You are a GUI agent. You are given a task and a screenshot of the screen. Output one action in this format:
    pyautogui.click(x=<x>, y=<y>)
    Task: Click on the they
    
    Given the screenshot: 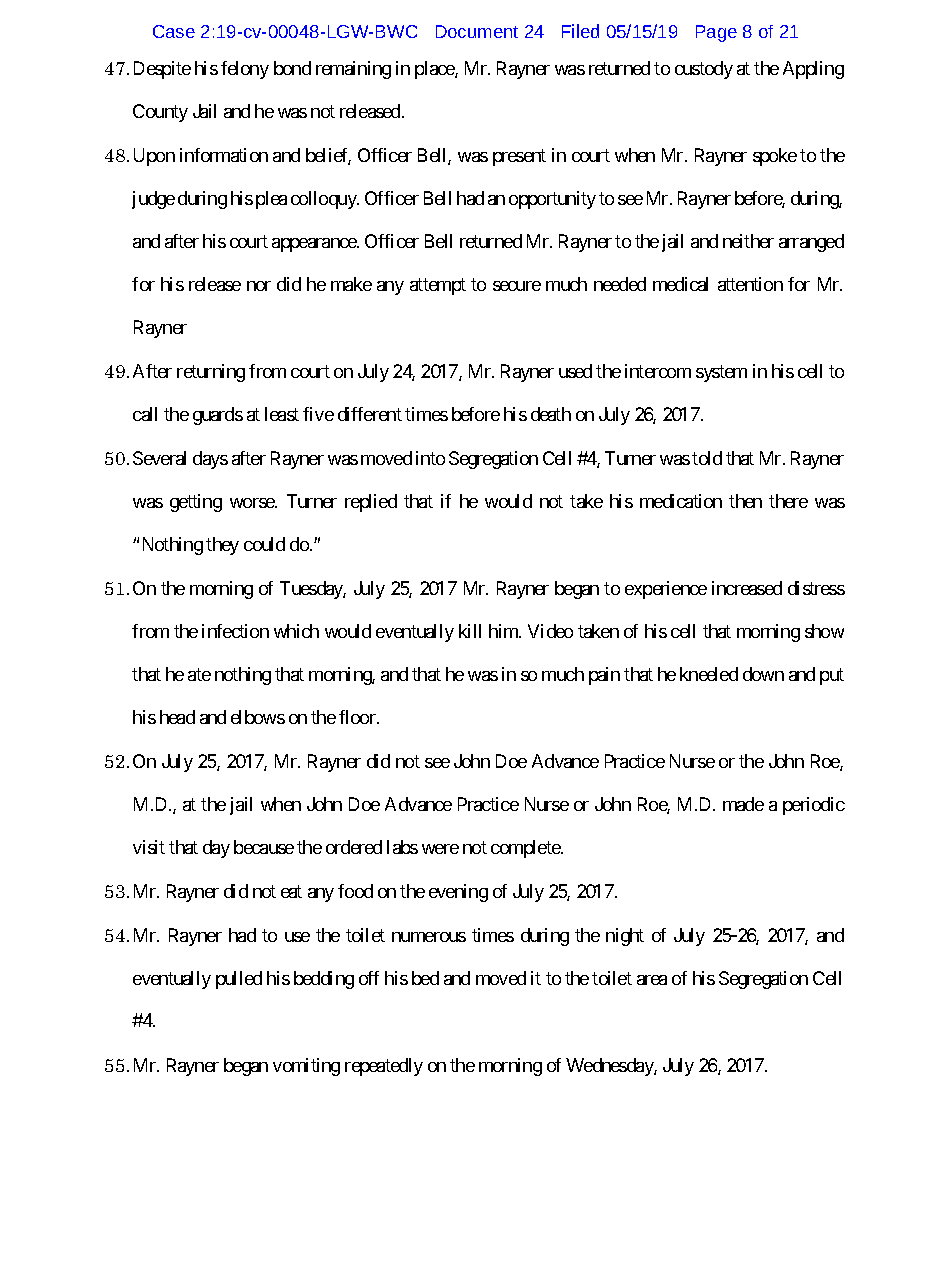 What is the action you would take?
    pyautogui.click(x=222, y=546)
